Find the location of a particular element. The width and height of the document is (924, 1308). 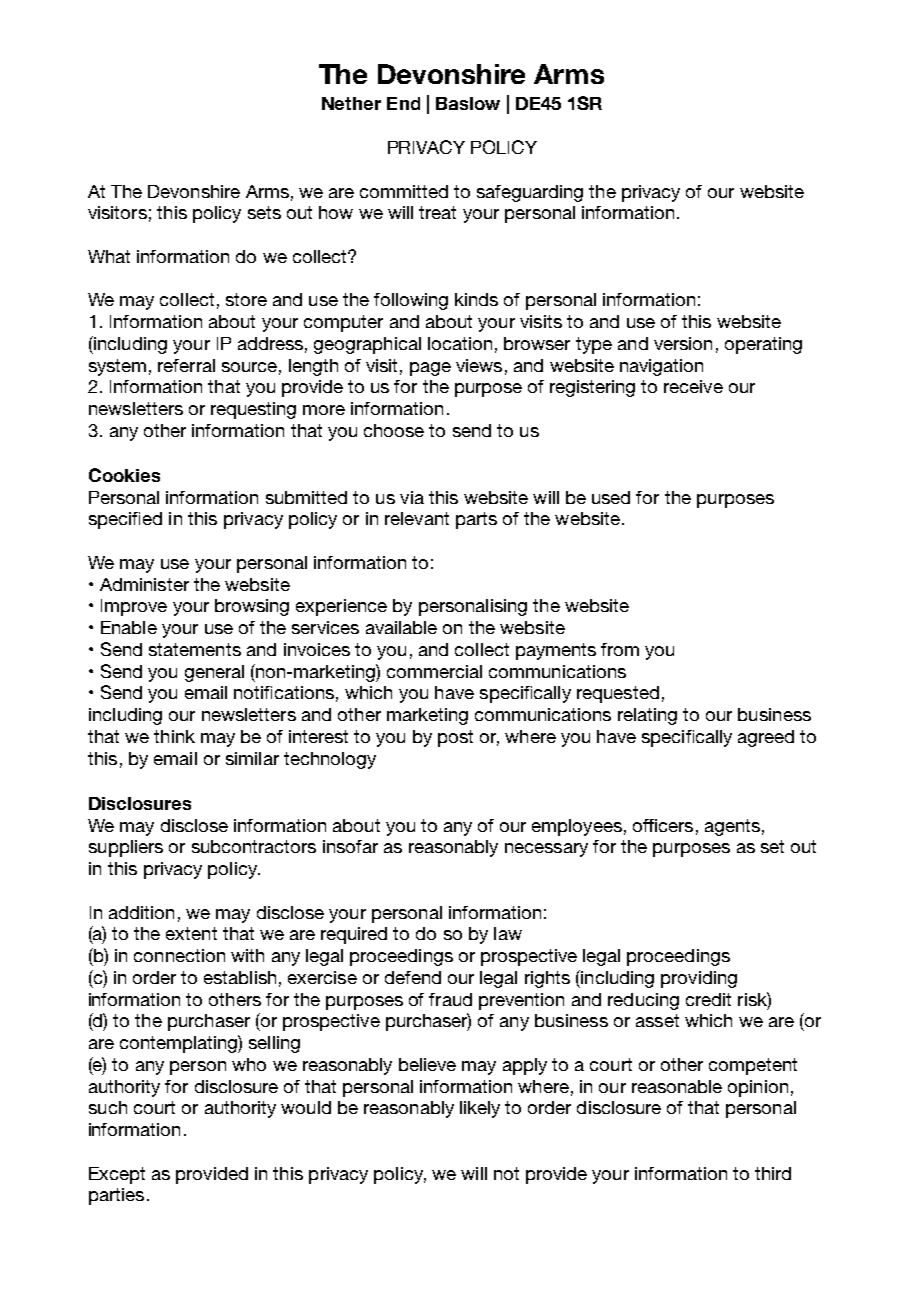

via is located at coordinates (412, 497).
